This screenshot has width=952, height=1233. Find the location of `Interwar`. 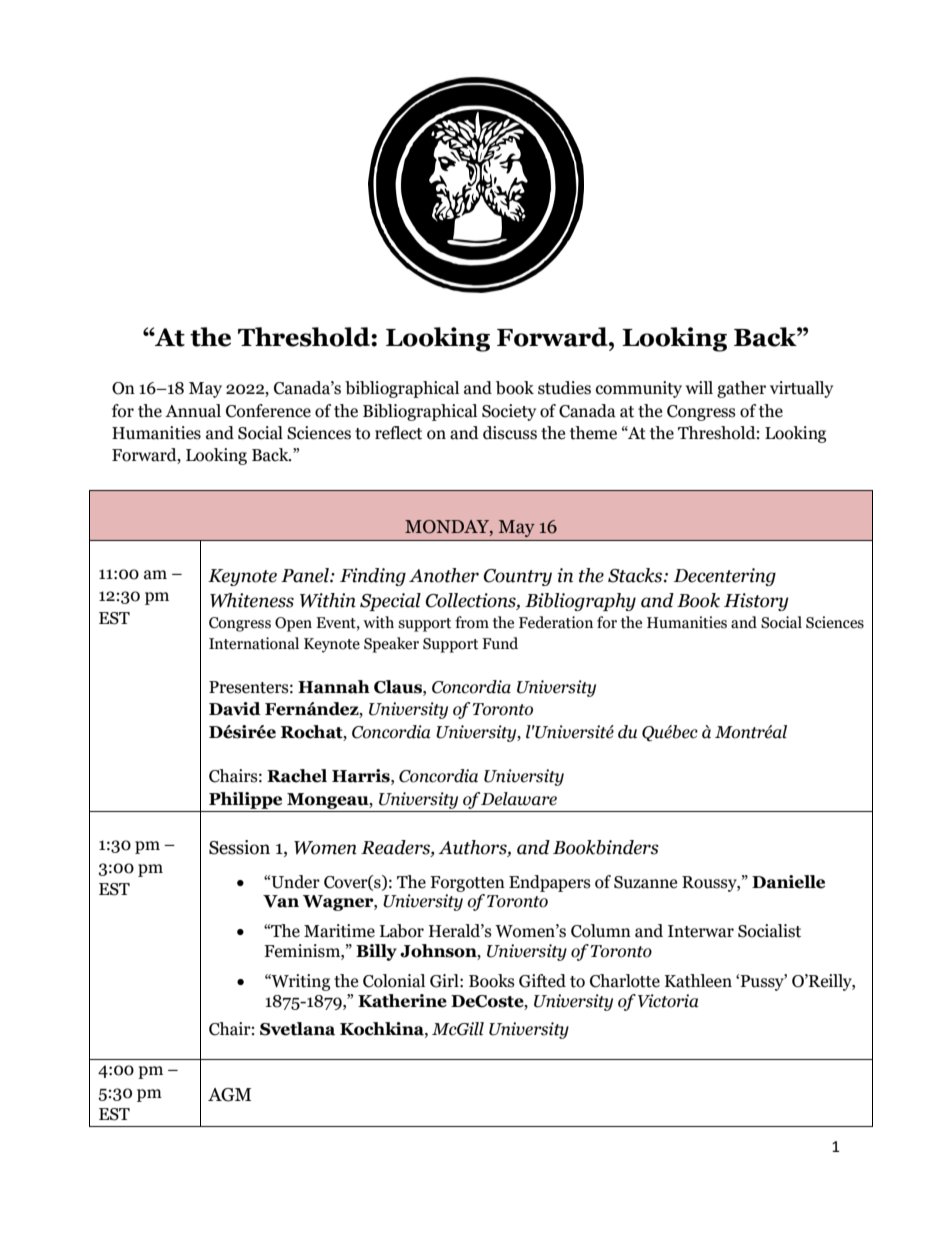

Interwar is located at coordinates (701, 931).
